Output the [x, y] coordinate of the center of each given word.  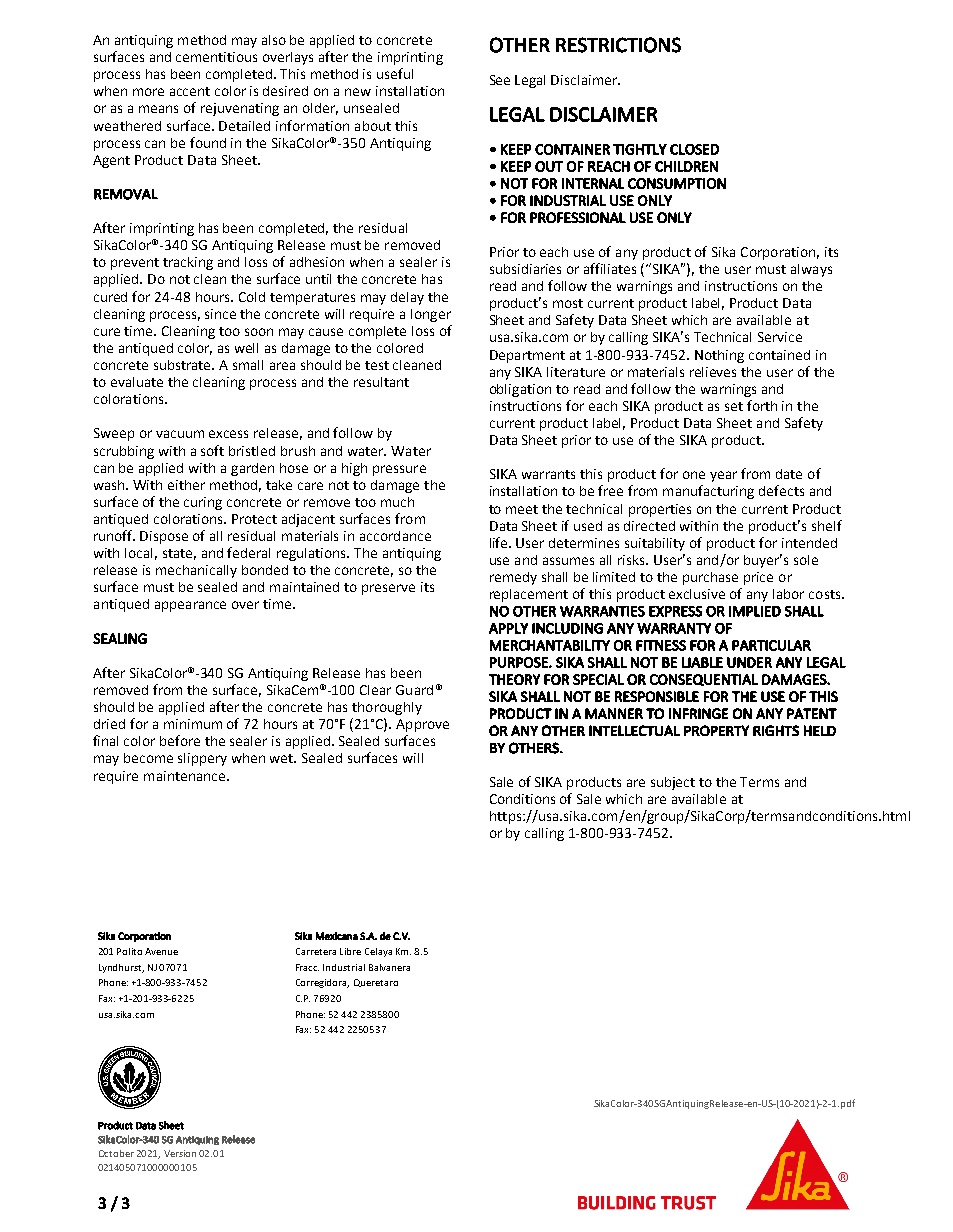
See [500, 80]
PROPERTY [716, 730]
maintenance [186, 776]
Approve [422, 725]
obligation [520, 390]
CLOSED [694, 149]
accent [190, 91]
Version [180, 1153]
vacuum [180, 434]
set [734, 406]
